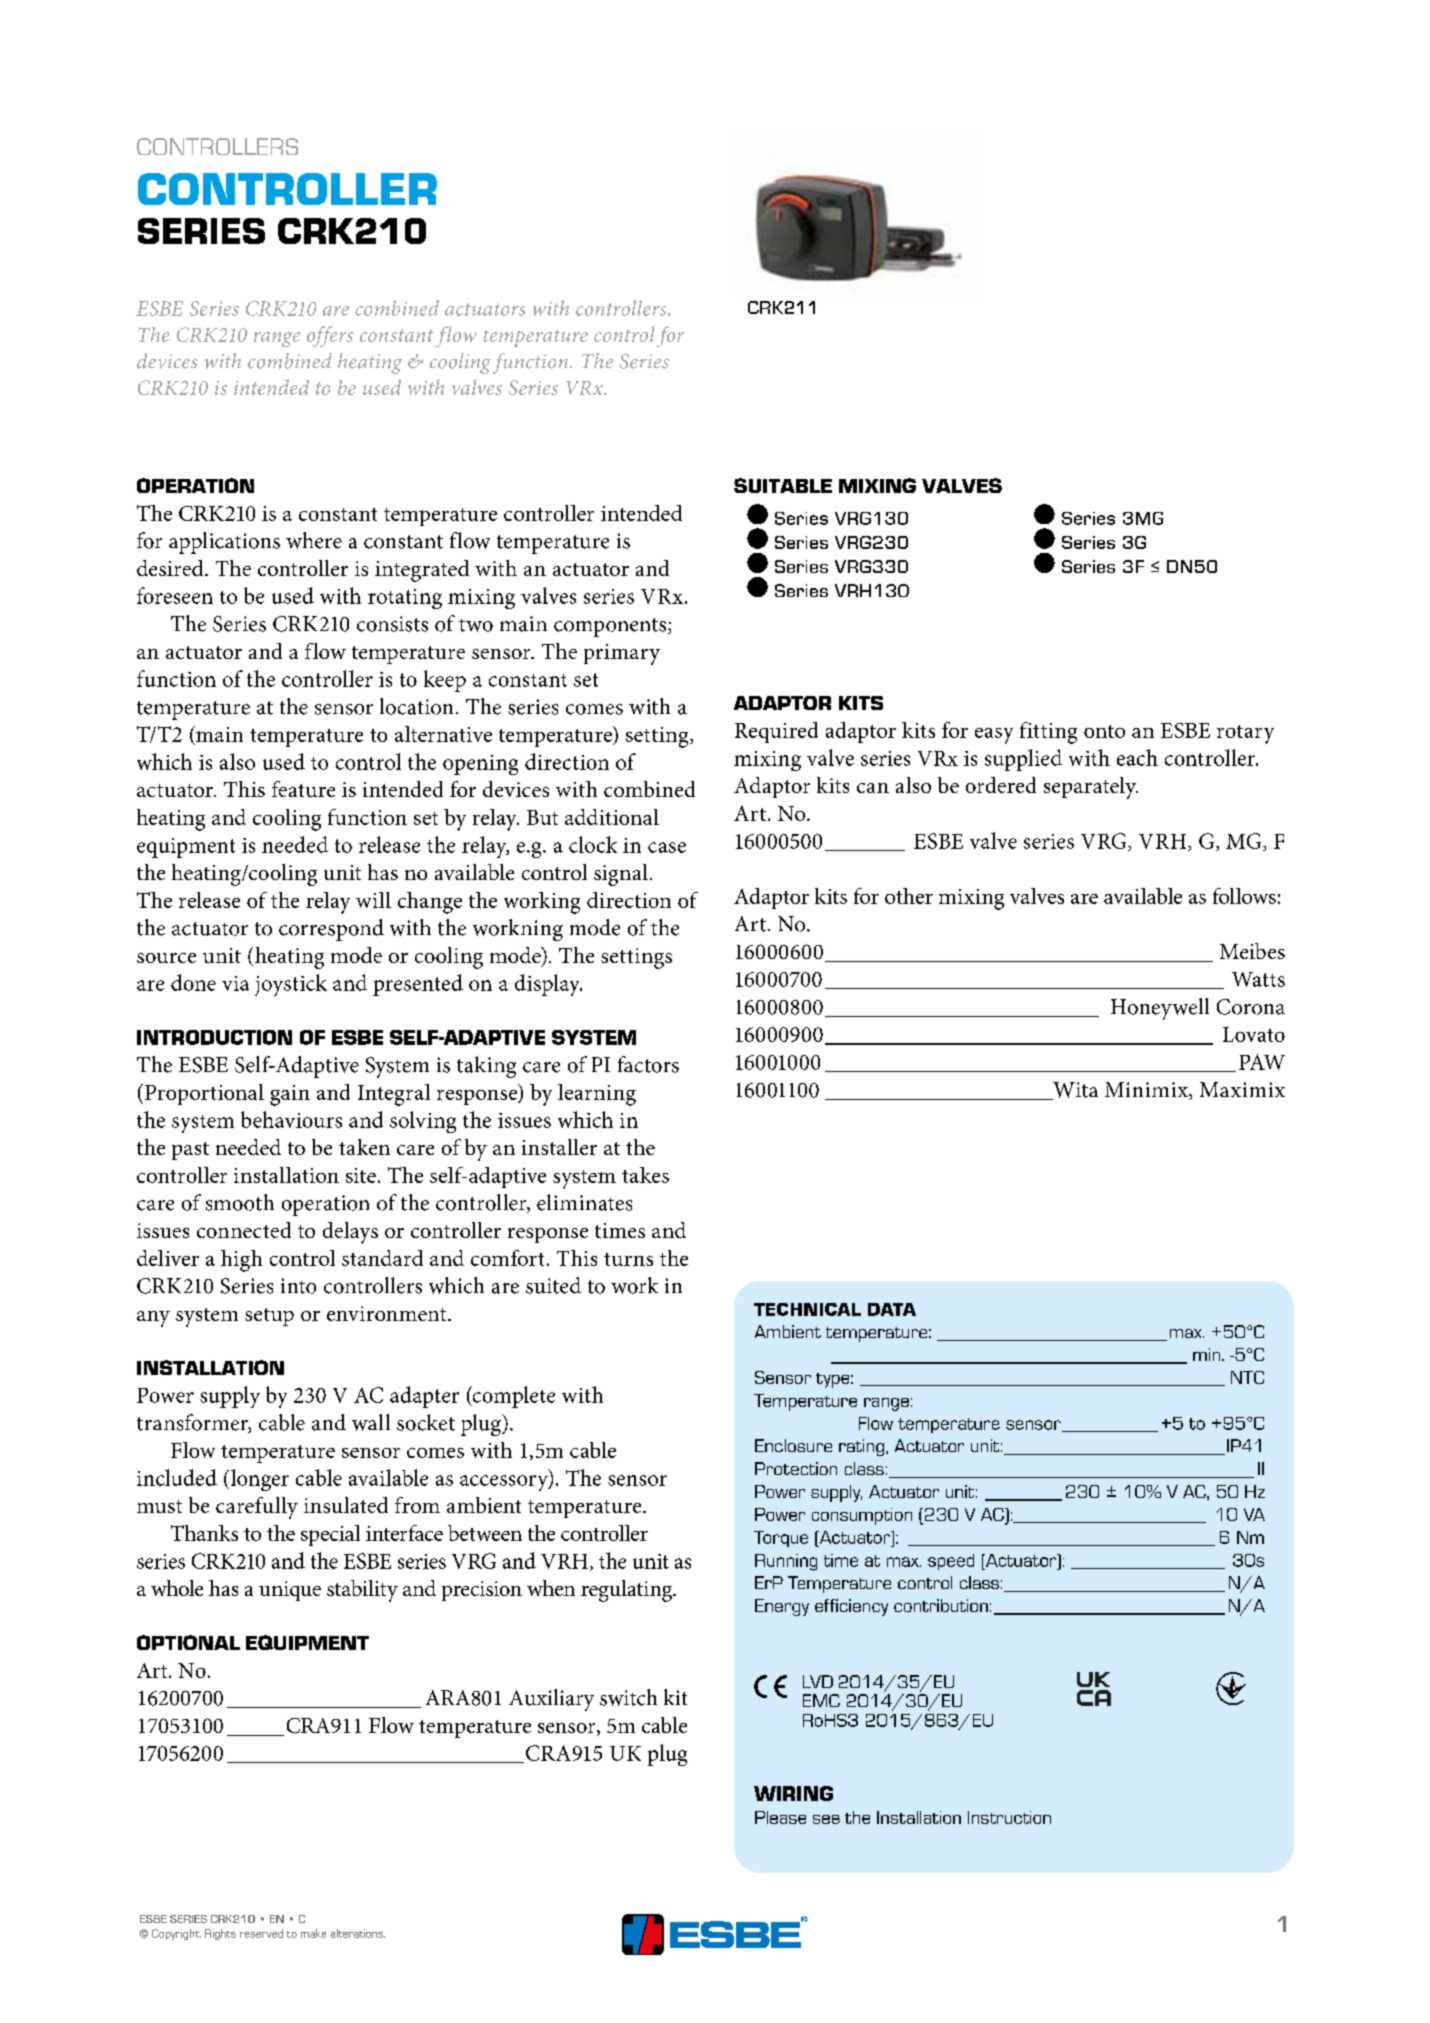  Describe the element at coordinates (1254, 1034) in the screenshot. I see `Lovato` at that location.
